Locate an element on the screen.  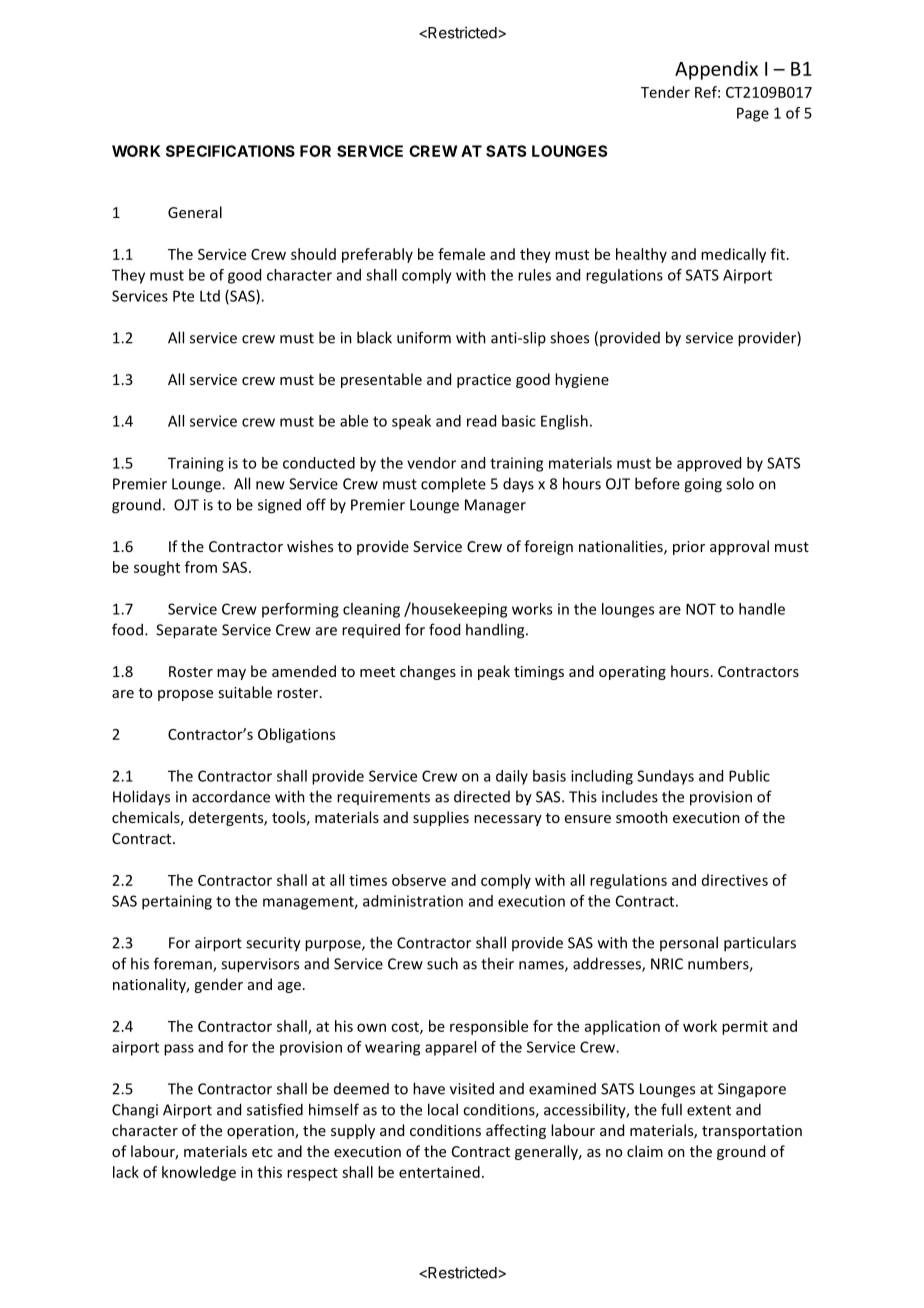
Appendix is located at coordinates (716, 70).
